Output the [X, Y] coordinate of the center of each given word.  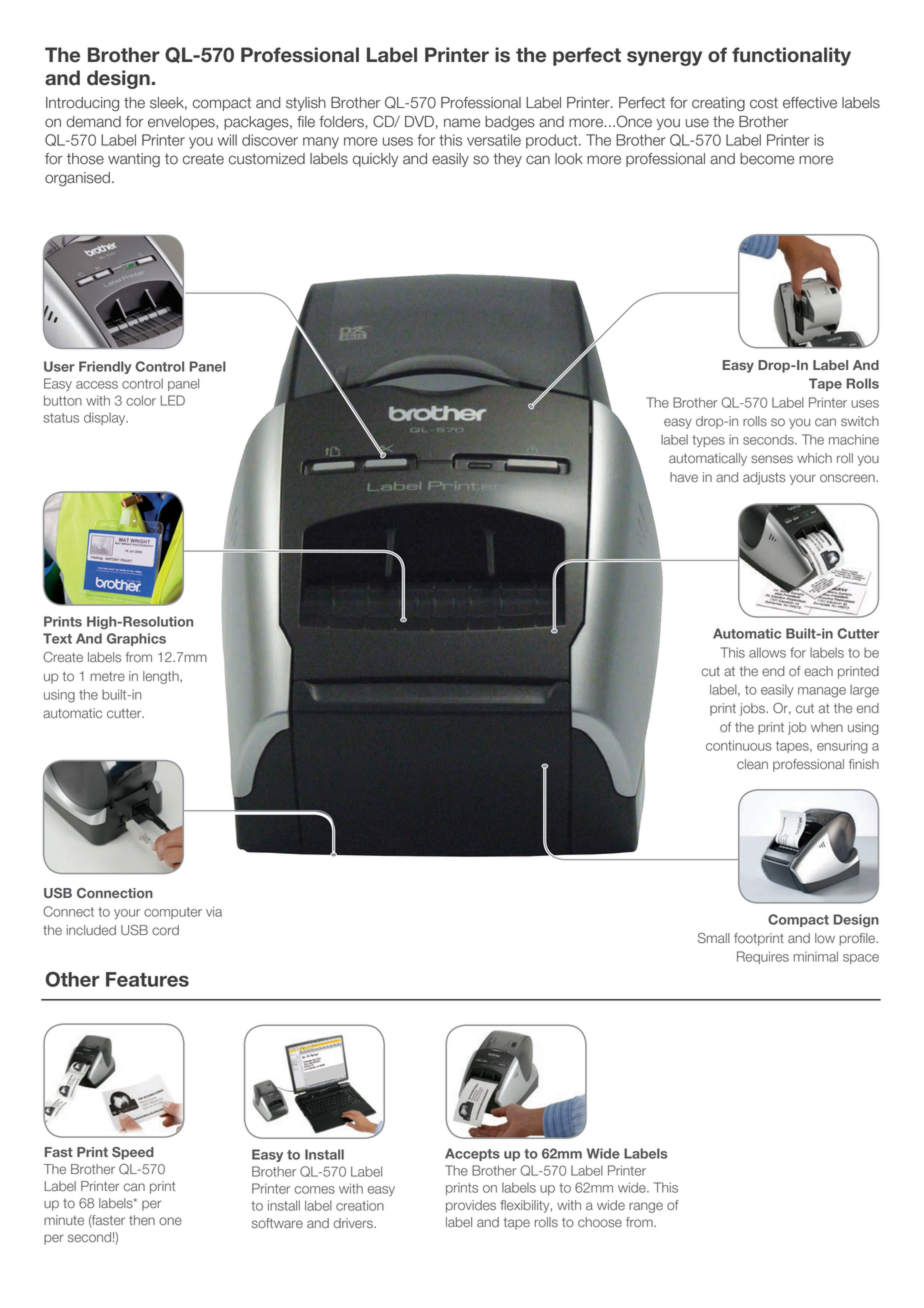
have [684, 477]
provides [471, 1206]
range [646, 1207]
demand [93, 122]
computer [173, 913]
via [214, 911]
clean [752, 764]
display [106, 418]
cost [764, 103]
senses [772, 459]
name [462, 123]
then [142, 1220]
